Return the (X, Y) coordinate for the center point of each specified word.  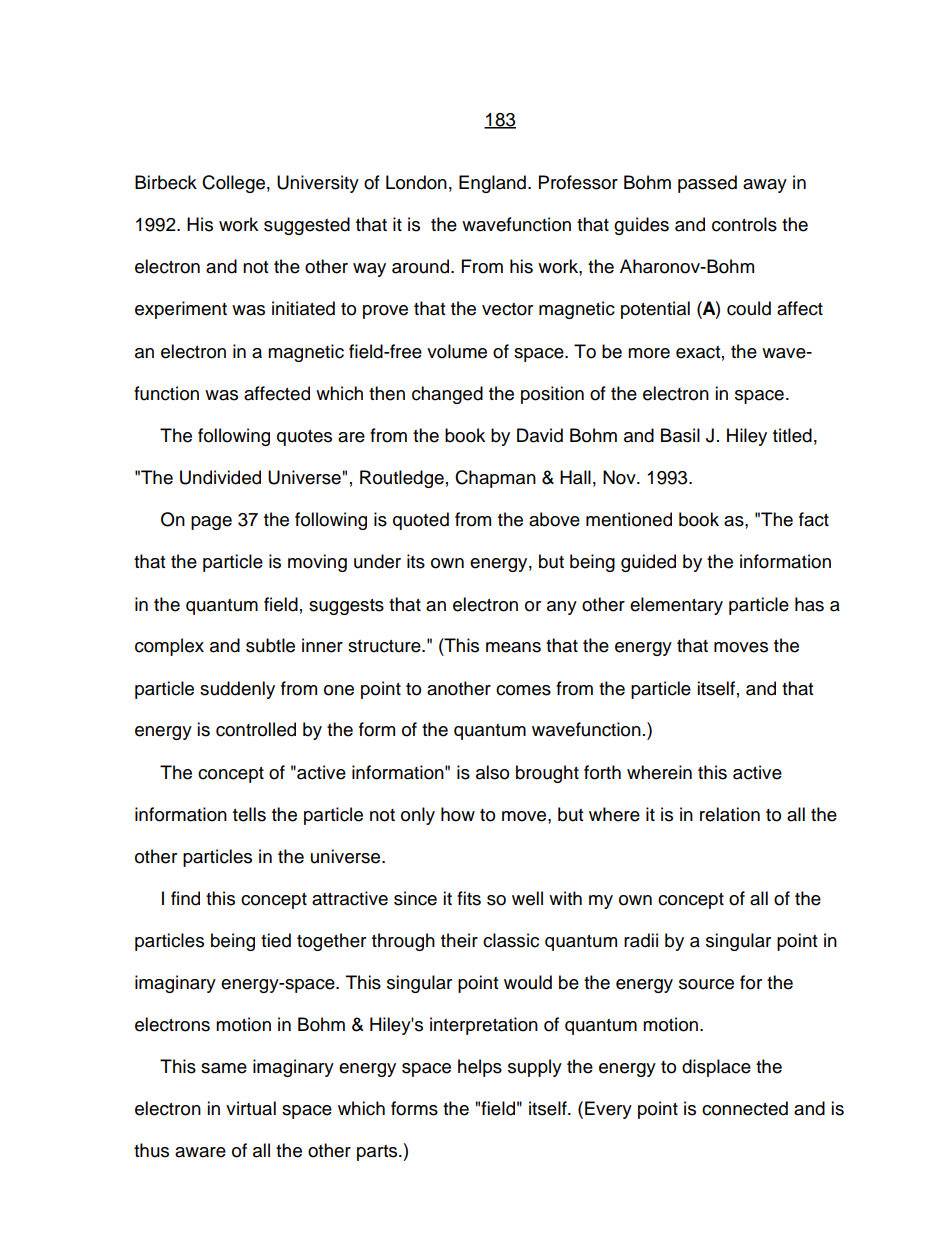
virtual (251, 1108)
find (185, 898)
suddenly (237, 690)
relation (730, 814)
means (513, 647)
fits (469, 898)
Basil (680, 435)
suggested (307, 226)
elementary (676, 606)
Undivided (220, 477)
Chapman (495, 479)
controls (744, 224)
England (492, 184)
